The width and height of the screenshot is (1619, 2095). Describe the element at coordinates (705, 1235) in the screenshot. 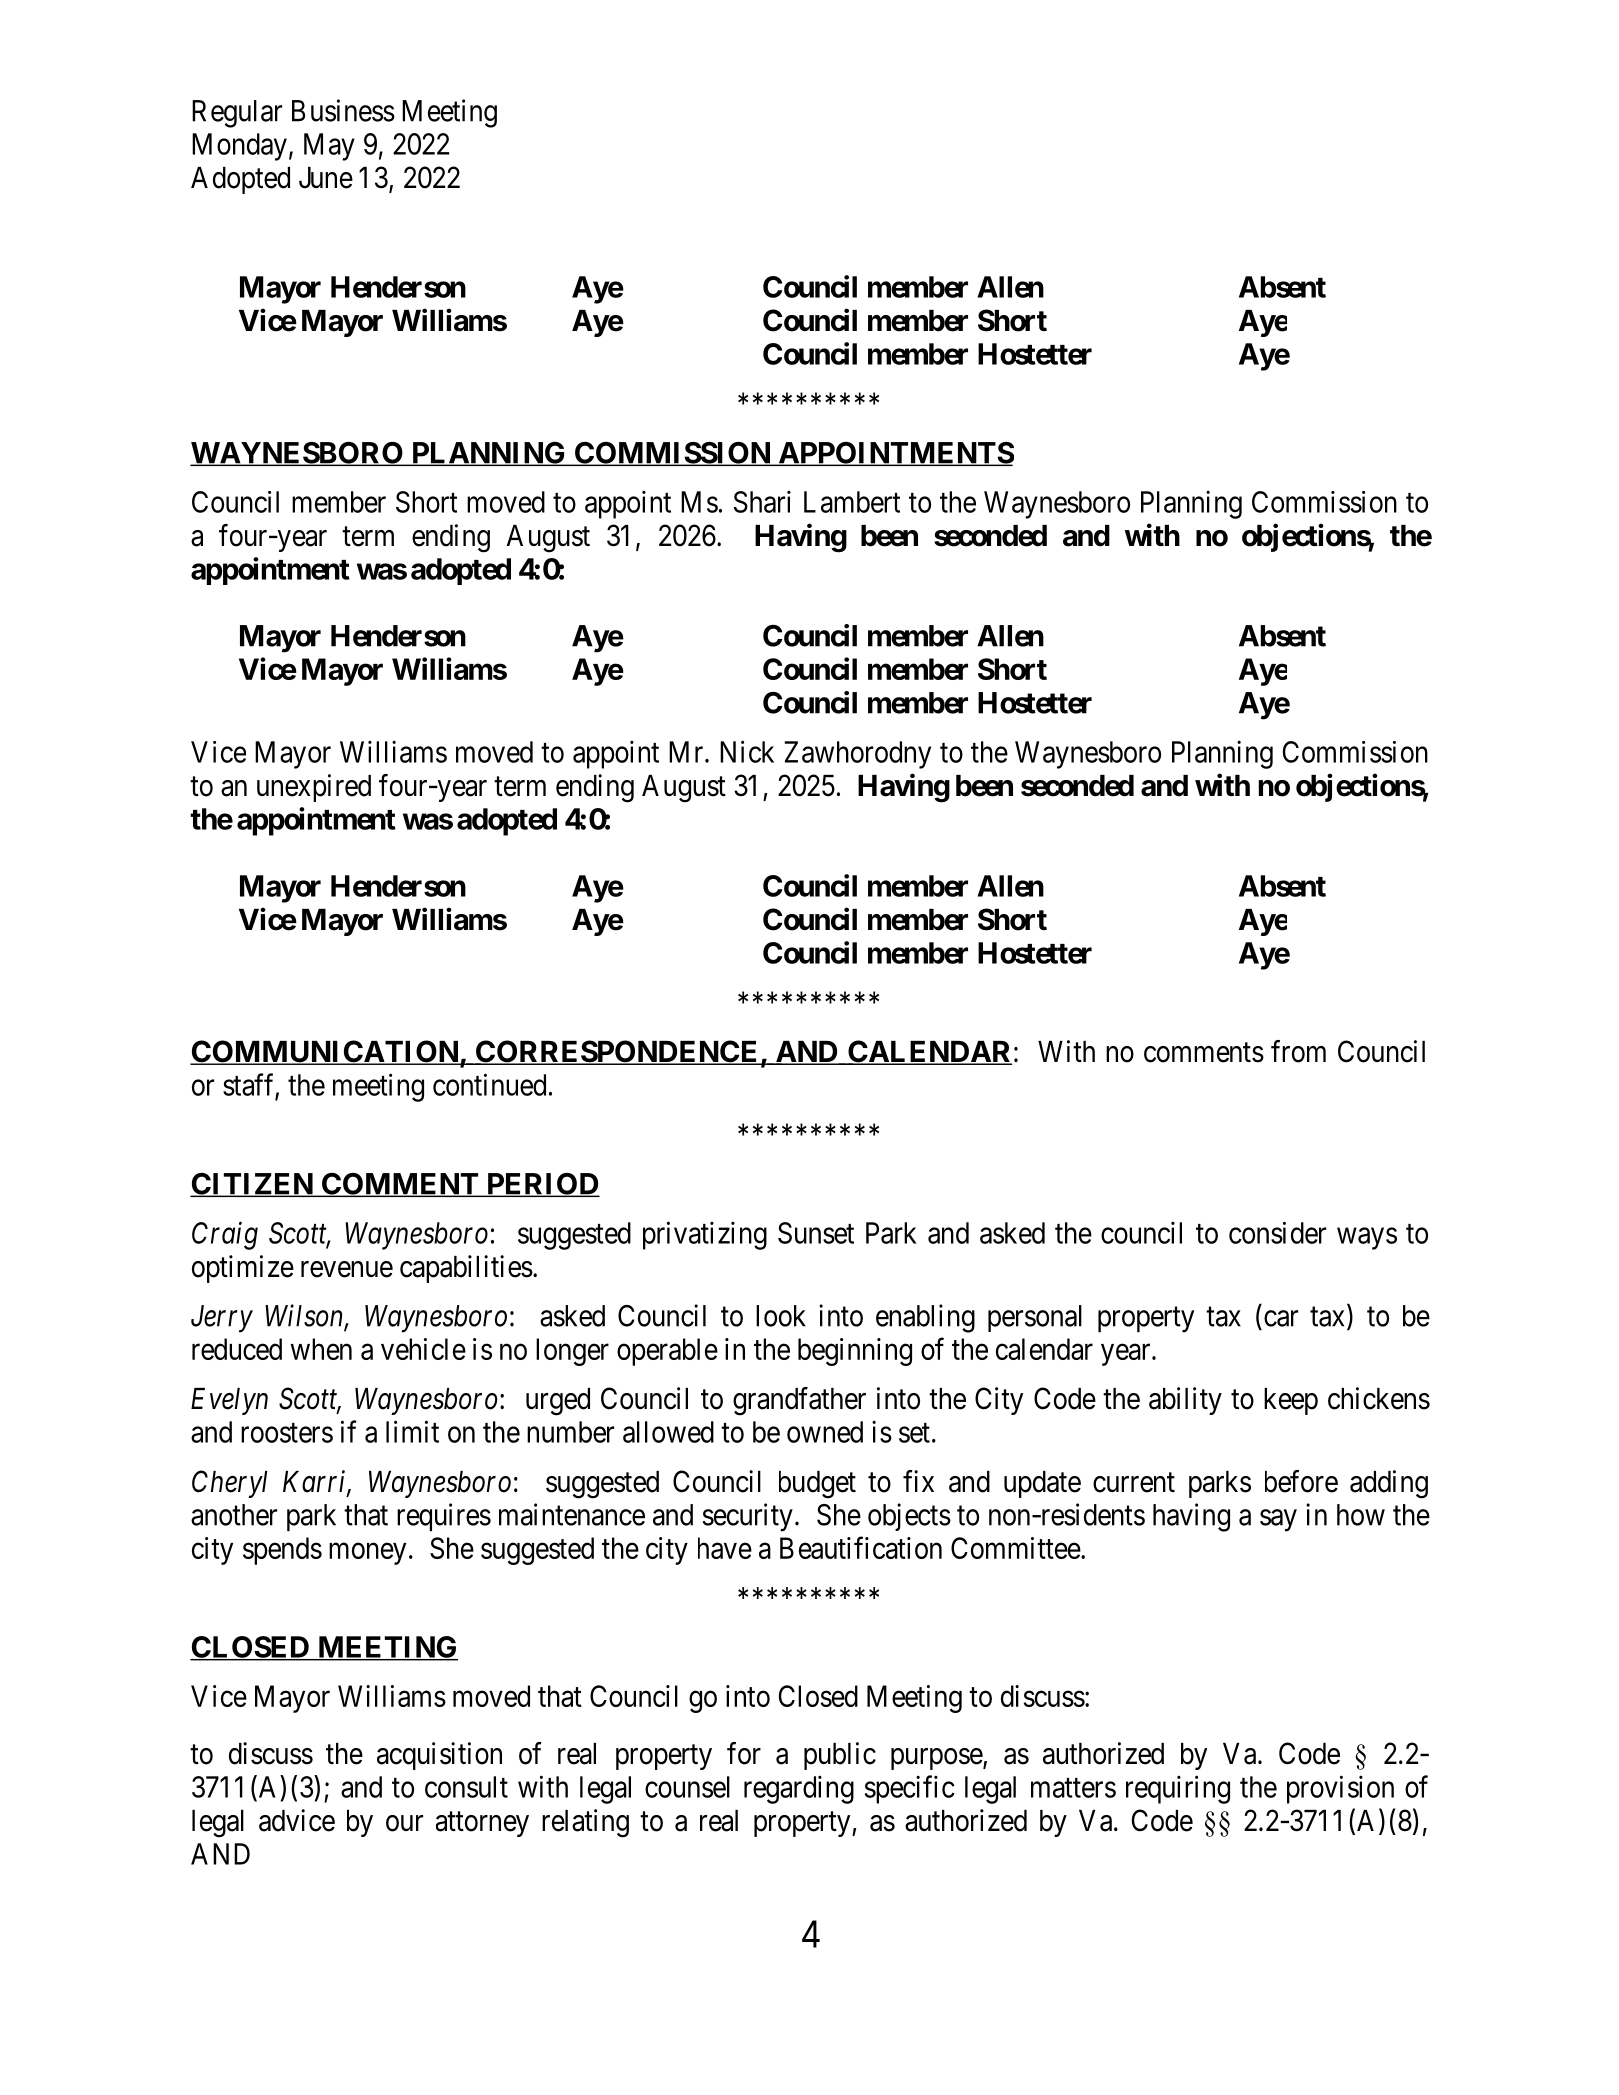

I see `privatizing` at that location.
